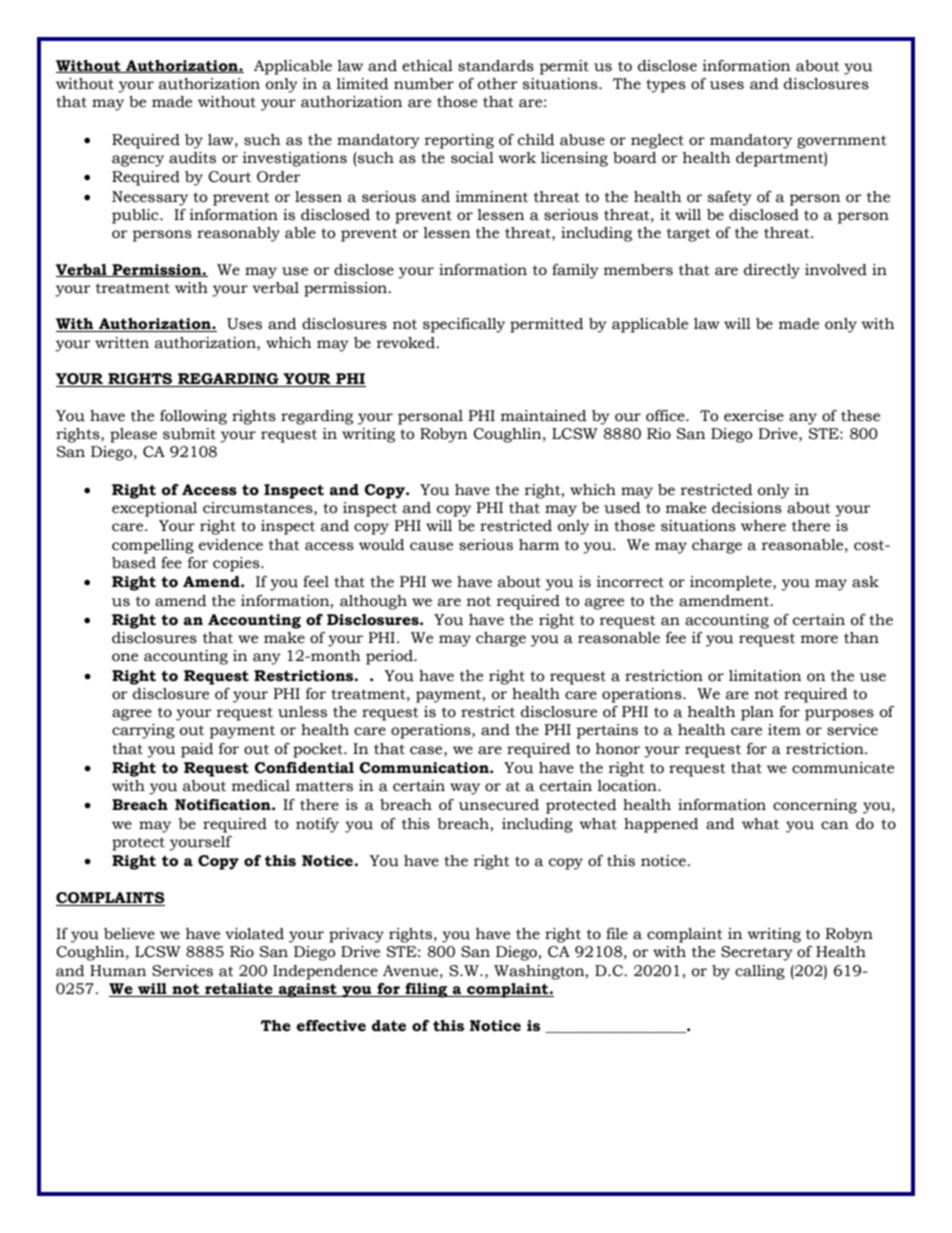 Image resolution: width=952 pixels, height=1233 pixels. Describe the element at coordinates (390, 657) in the image. I see `period` at that location.
